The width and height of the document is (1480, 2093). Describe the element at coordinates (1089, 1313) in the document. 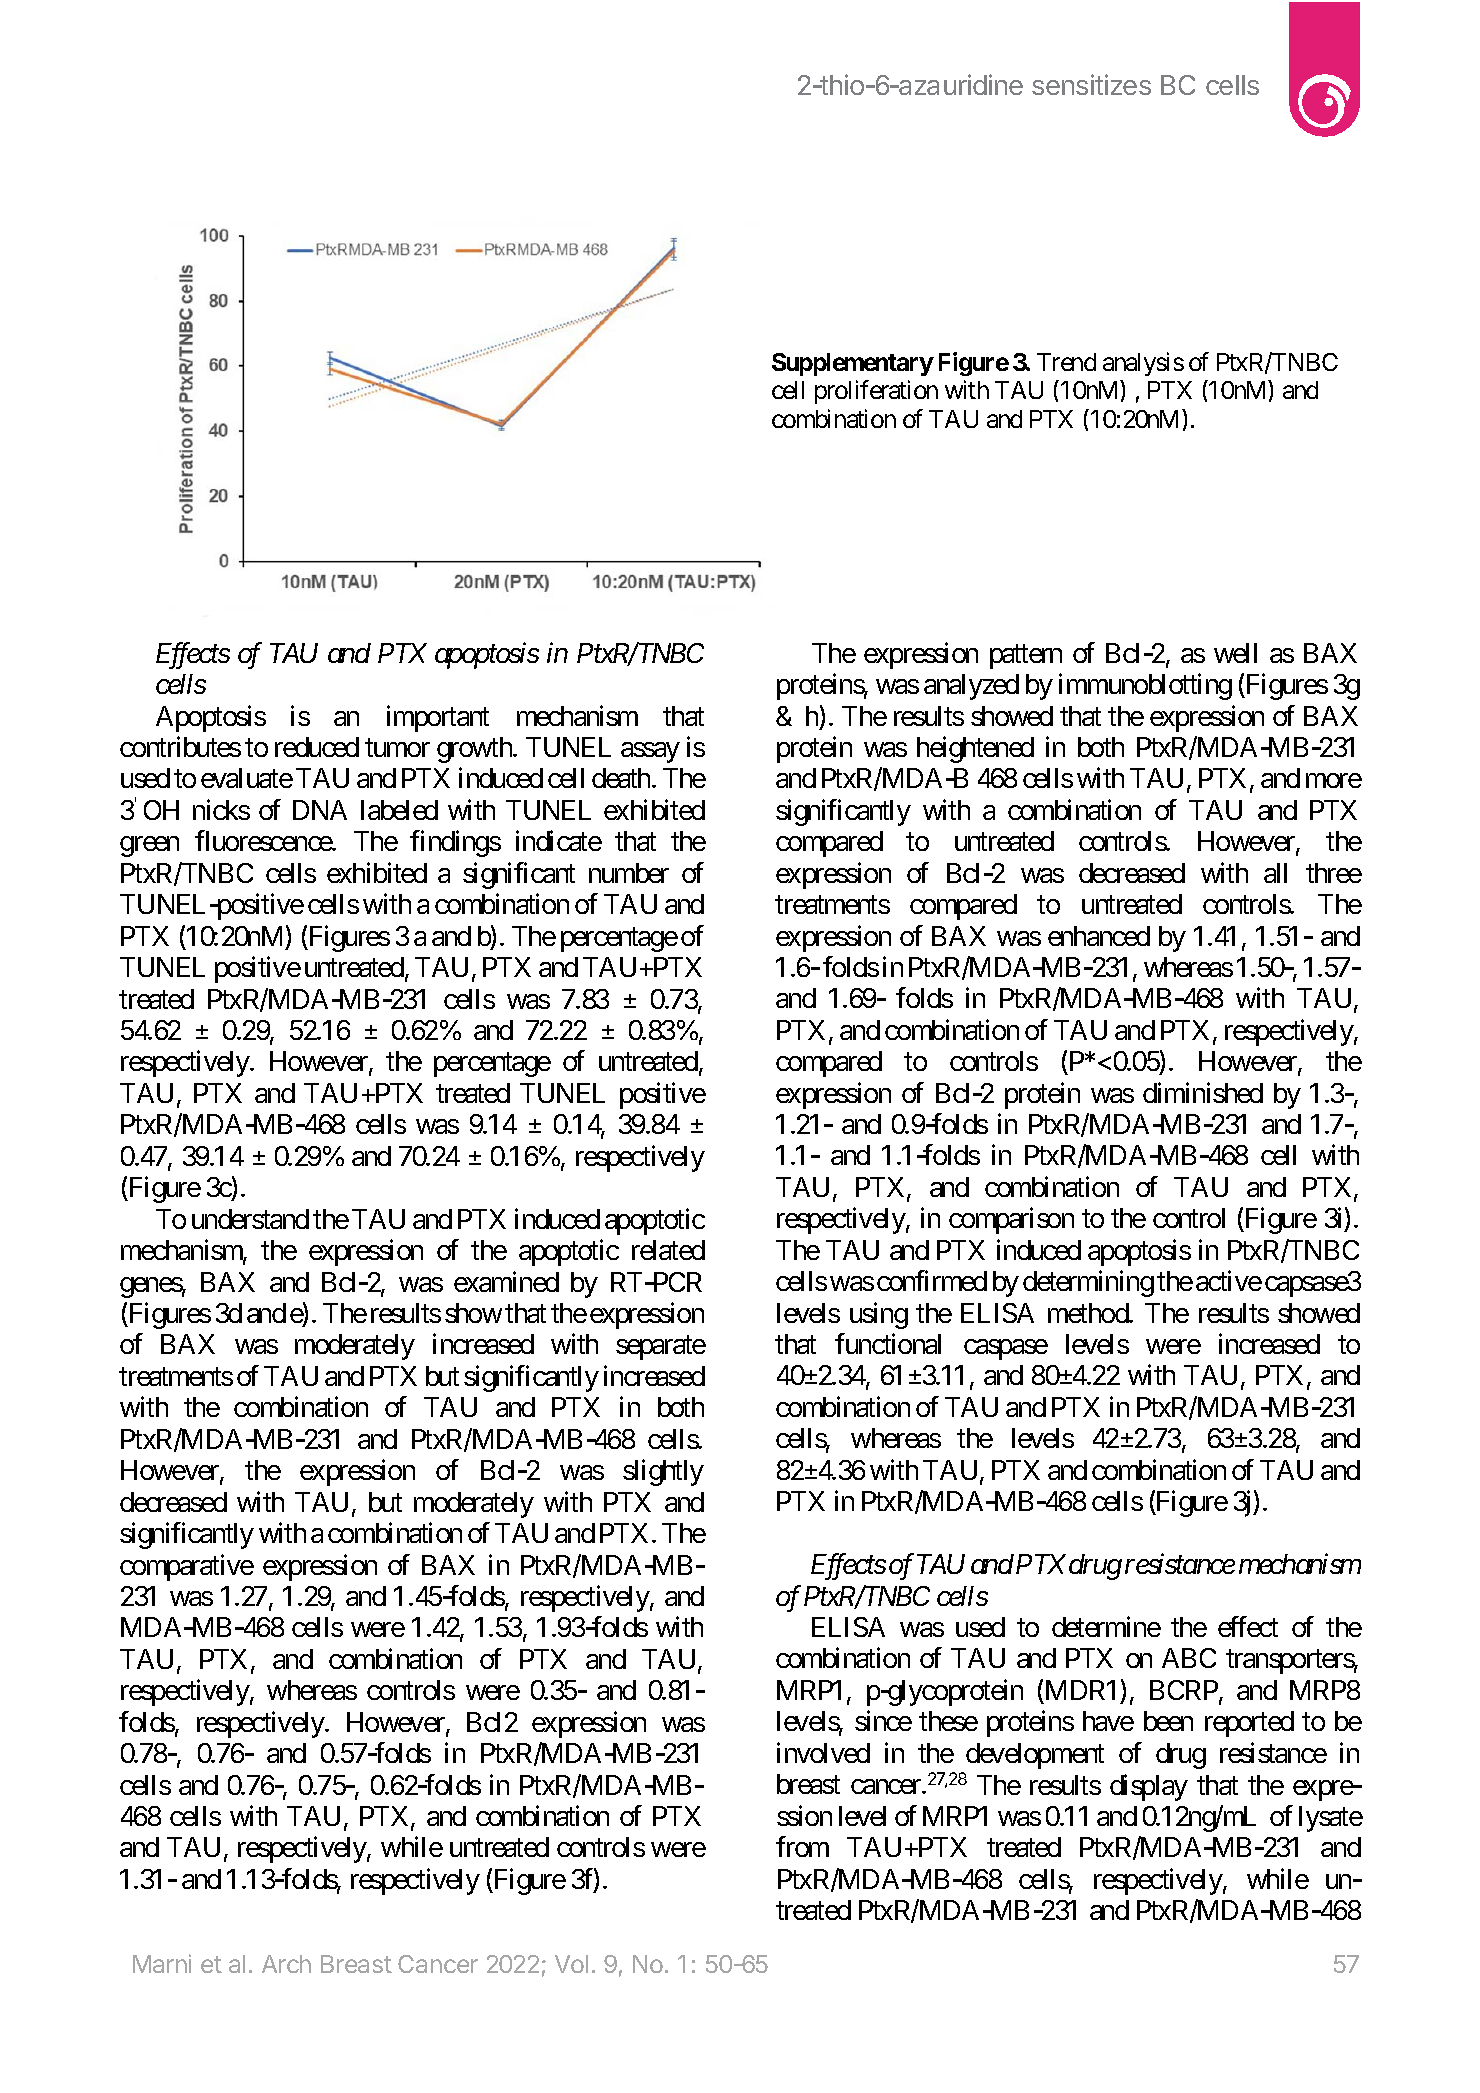

I see `method` at that location.
